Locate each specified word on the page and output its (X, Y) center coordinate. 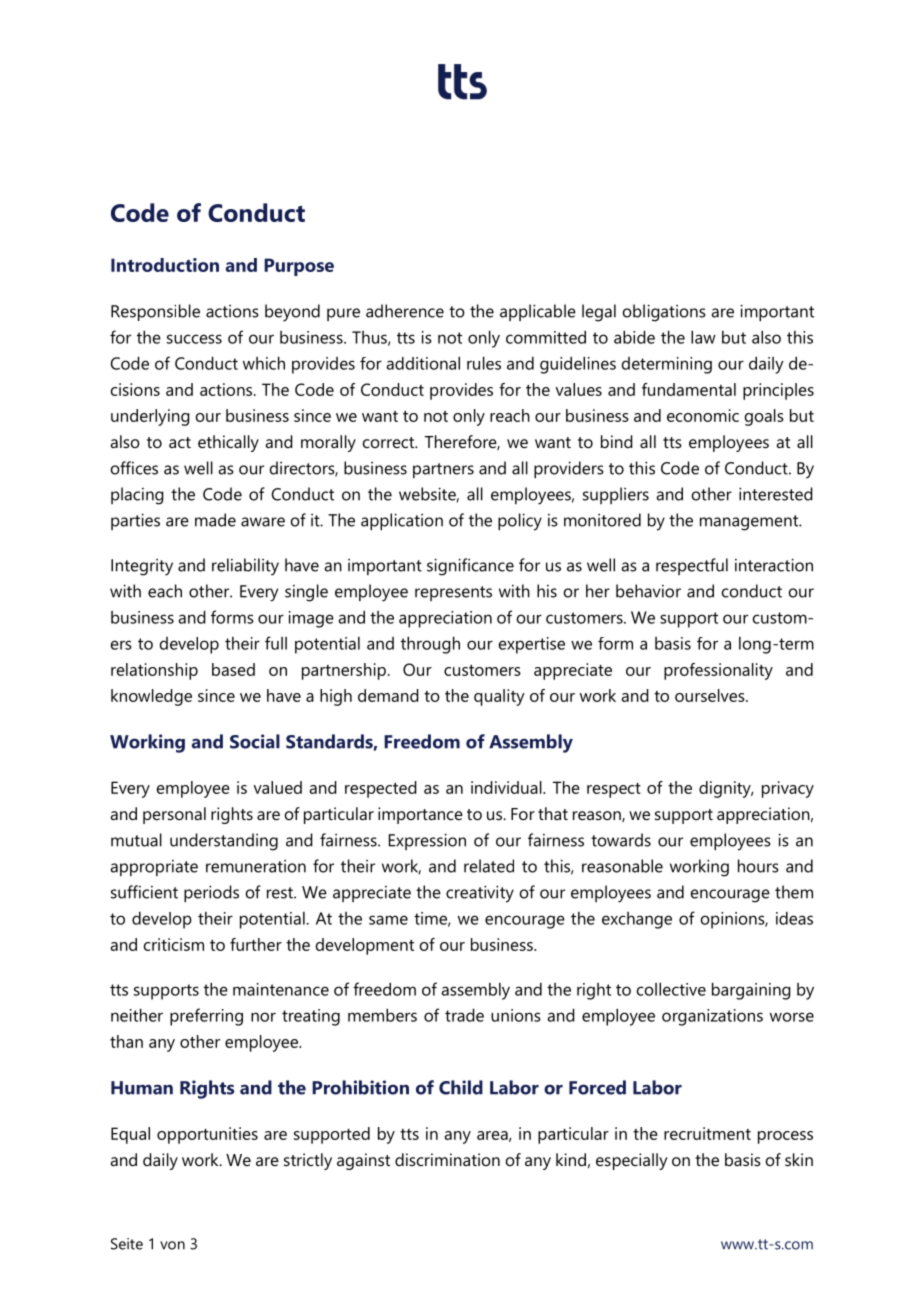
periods (211, 894)
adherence (405, 311)
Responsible (155, 312)
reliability (245, 567)
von (172, 1245)
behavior (648, 591)
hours (758, 866)
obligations (664, 313)
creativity (480, 894)
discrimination (447, 1159)
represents (453, 593)
